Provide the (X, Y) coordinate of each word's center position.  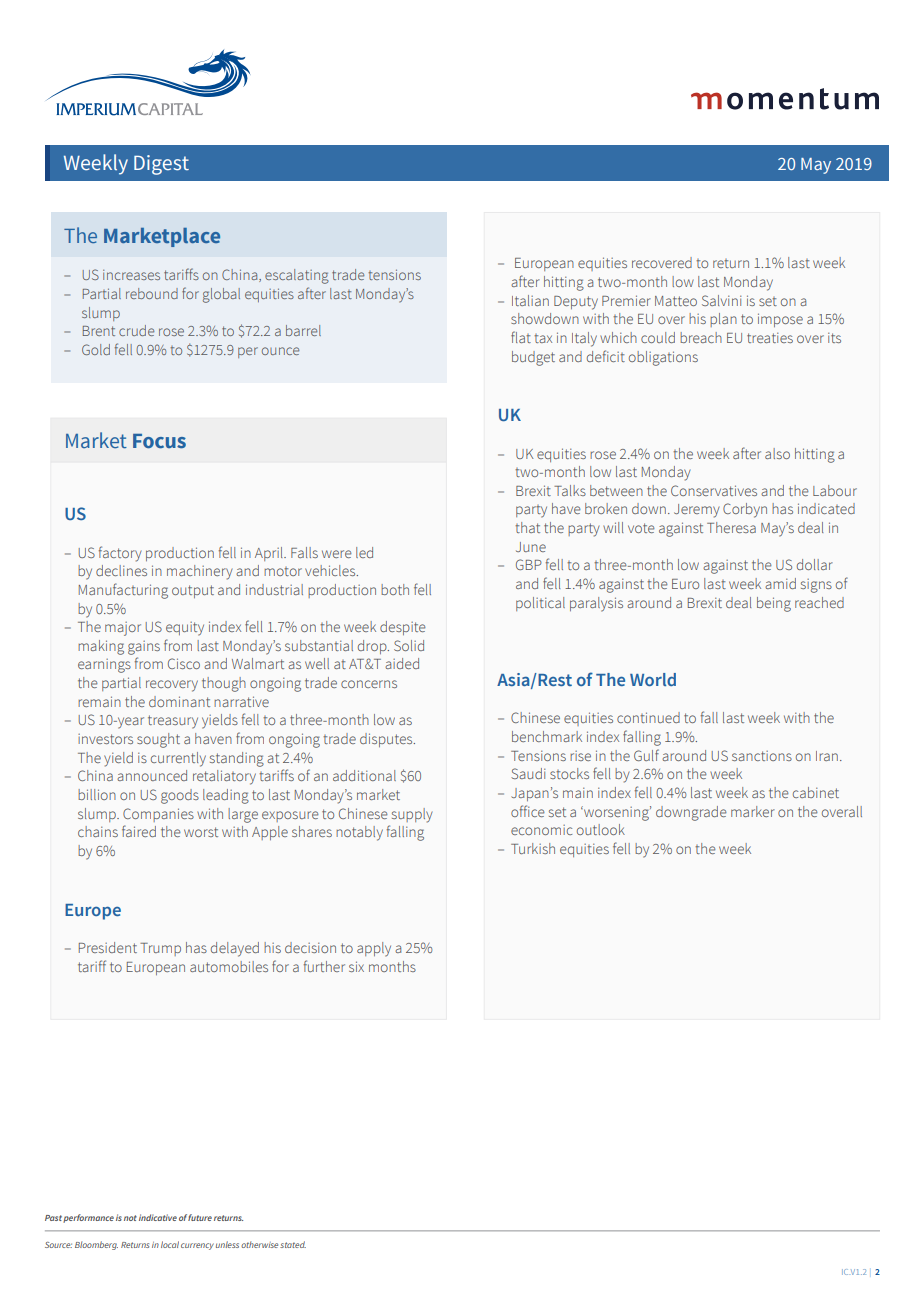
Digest (161, 165)
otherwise (259, 1244)
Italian (530, 300)
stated (293, 1244)
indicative (158, 1217)
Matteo (676, 301)
